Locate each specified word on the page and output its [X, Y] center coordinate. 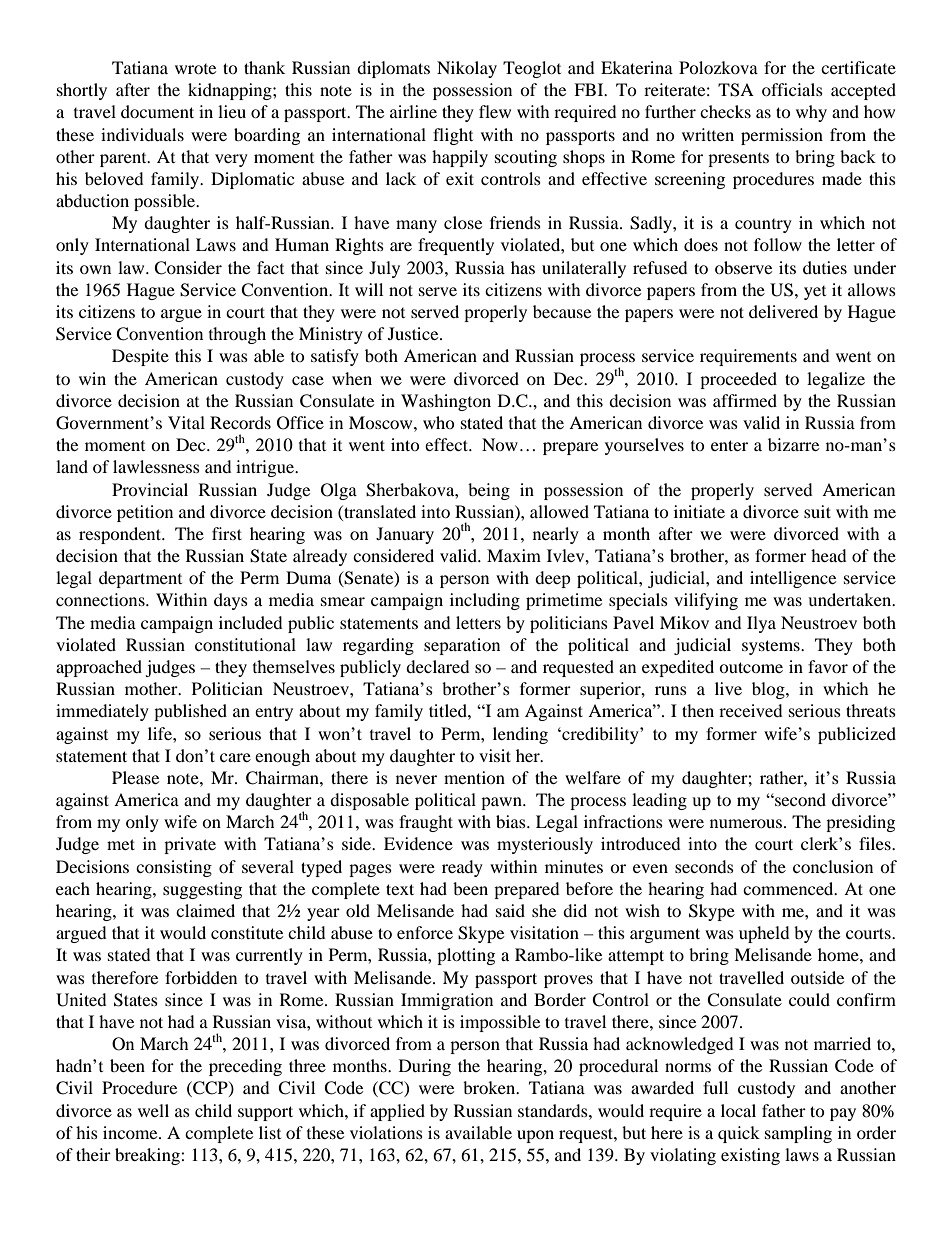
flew [495, 111]
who [439, 422]
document [157, 111]
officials [792, 89]
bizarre [793, 444]
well [153, 1110]
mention [474, 777]
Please [135, 777]
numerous [746, 823]
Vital [186, 422]
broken [490, 1087]
